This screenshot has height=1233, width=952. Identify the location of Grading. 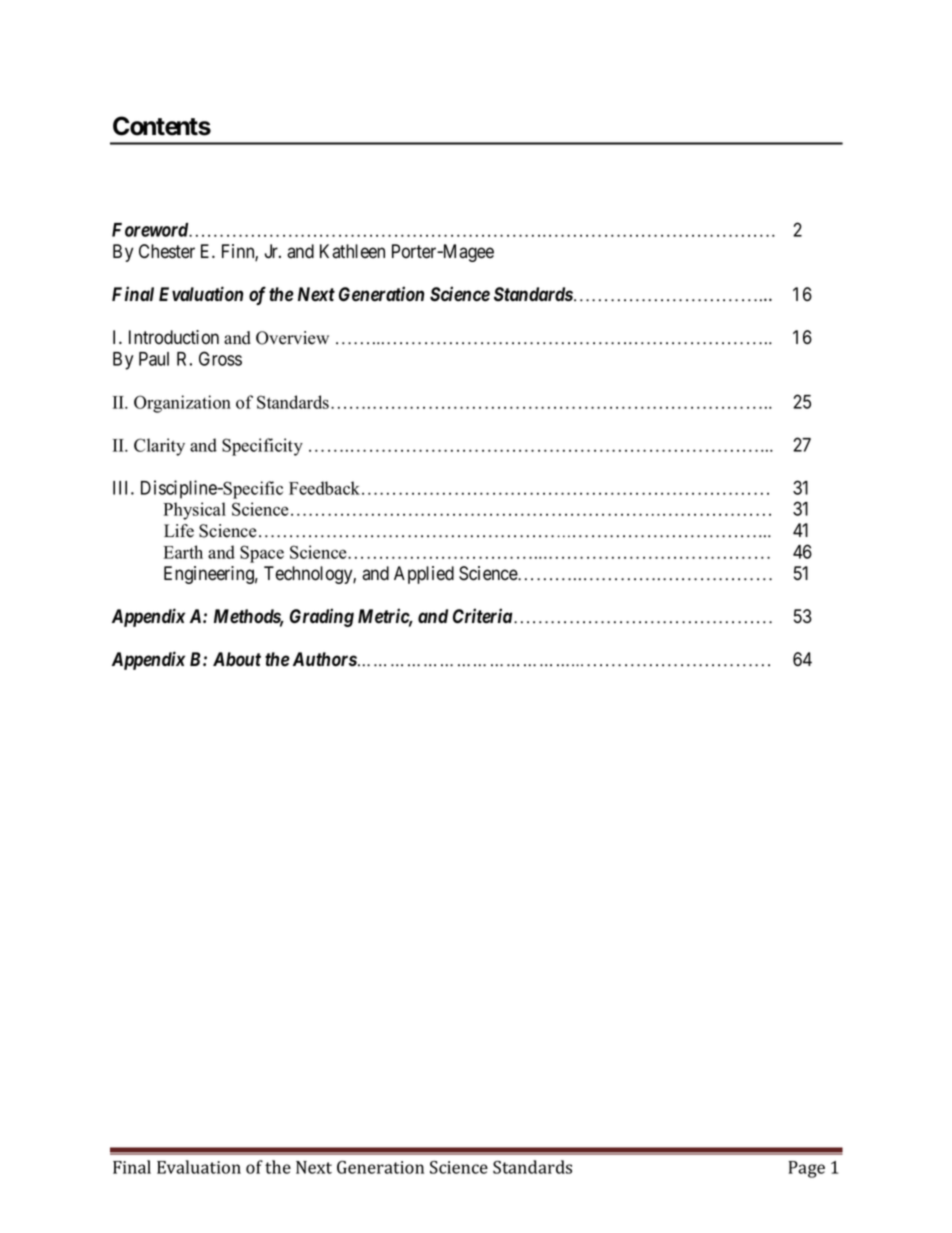
(322, 617).
